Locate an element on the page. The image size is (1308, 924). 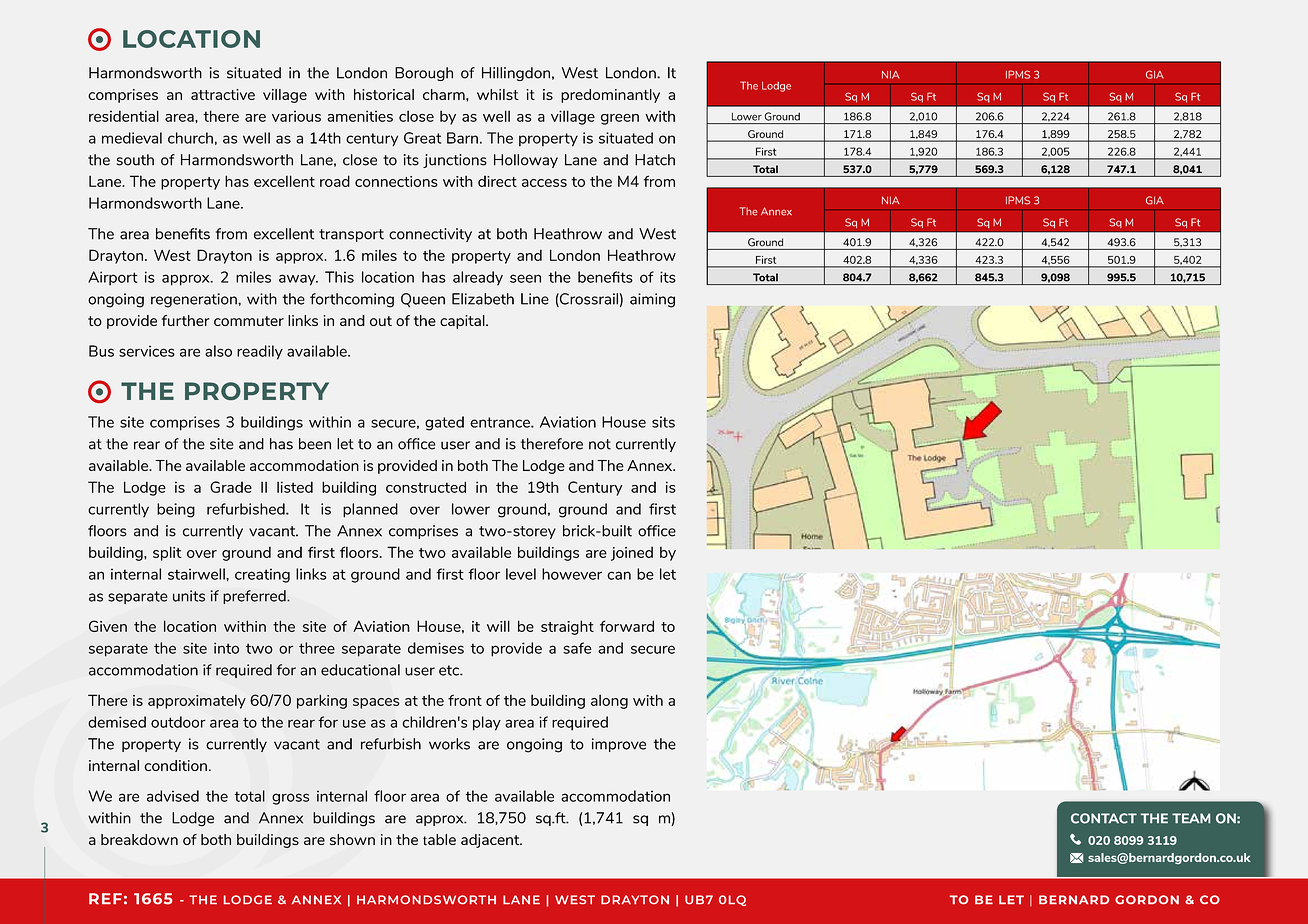
CONTACT is located at coordinates (1104, 818).
